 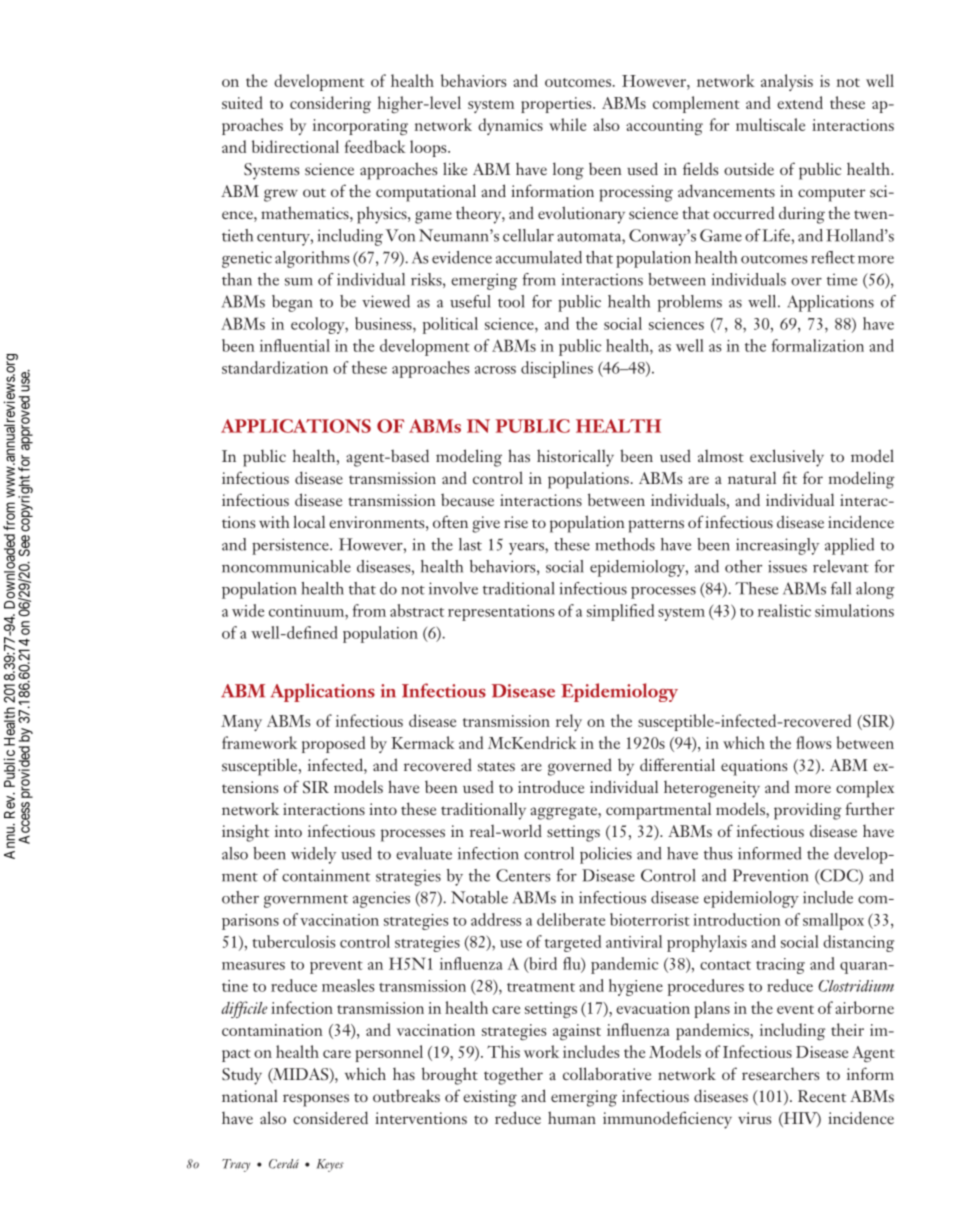 I want to click on tuberculosis, so click(x=294, y=941).
